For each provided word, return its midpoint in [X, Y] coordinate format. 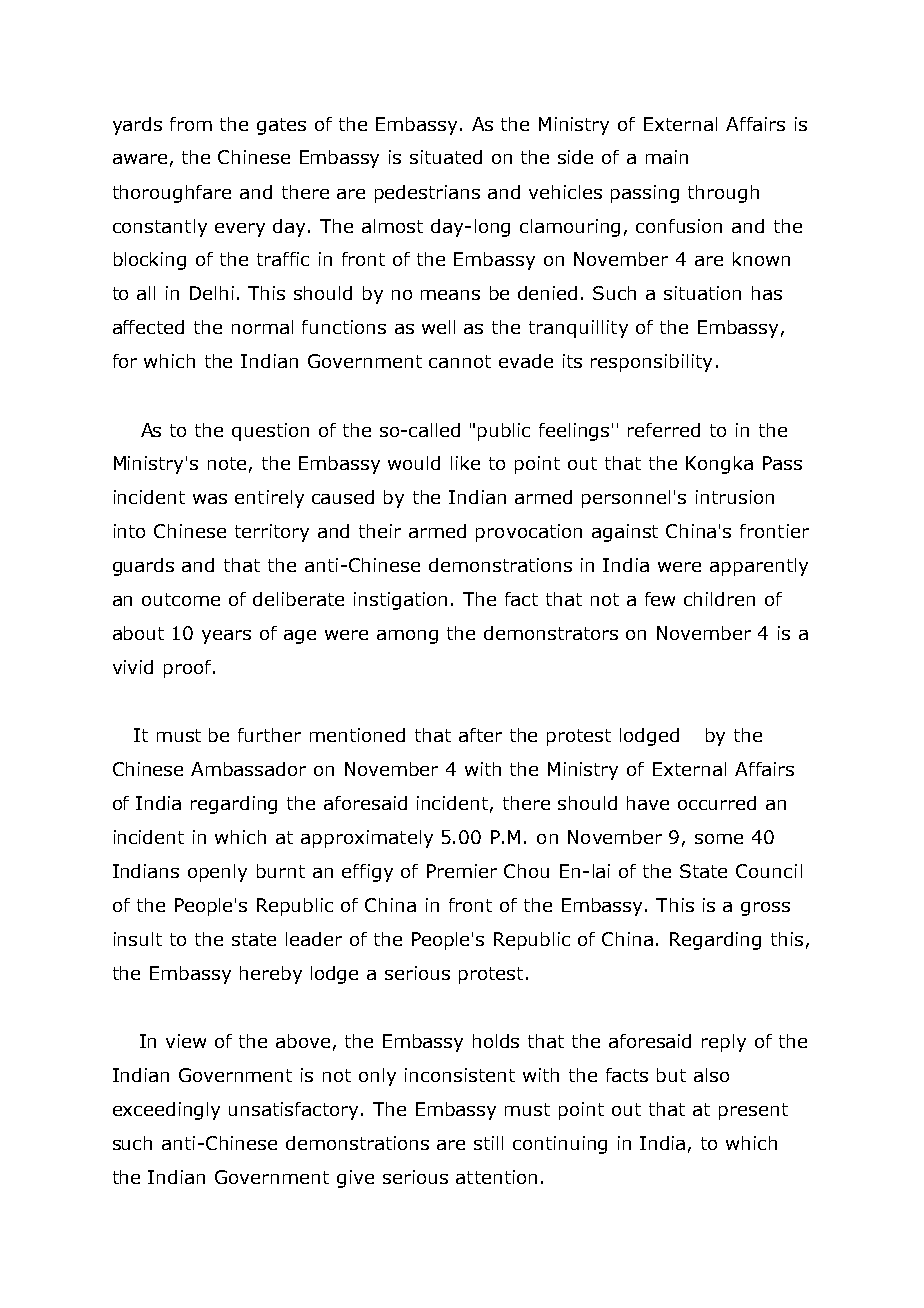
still [488, 1143]
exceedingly [166, 1111]
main [667, 157]
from [191, 124]
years [226, 637]
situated [446, 157]
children [719, 599]
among [407, 637]
